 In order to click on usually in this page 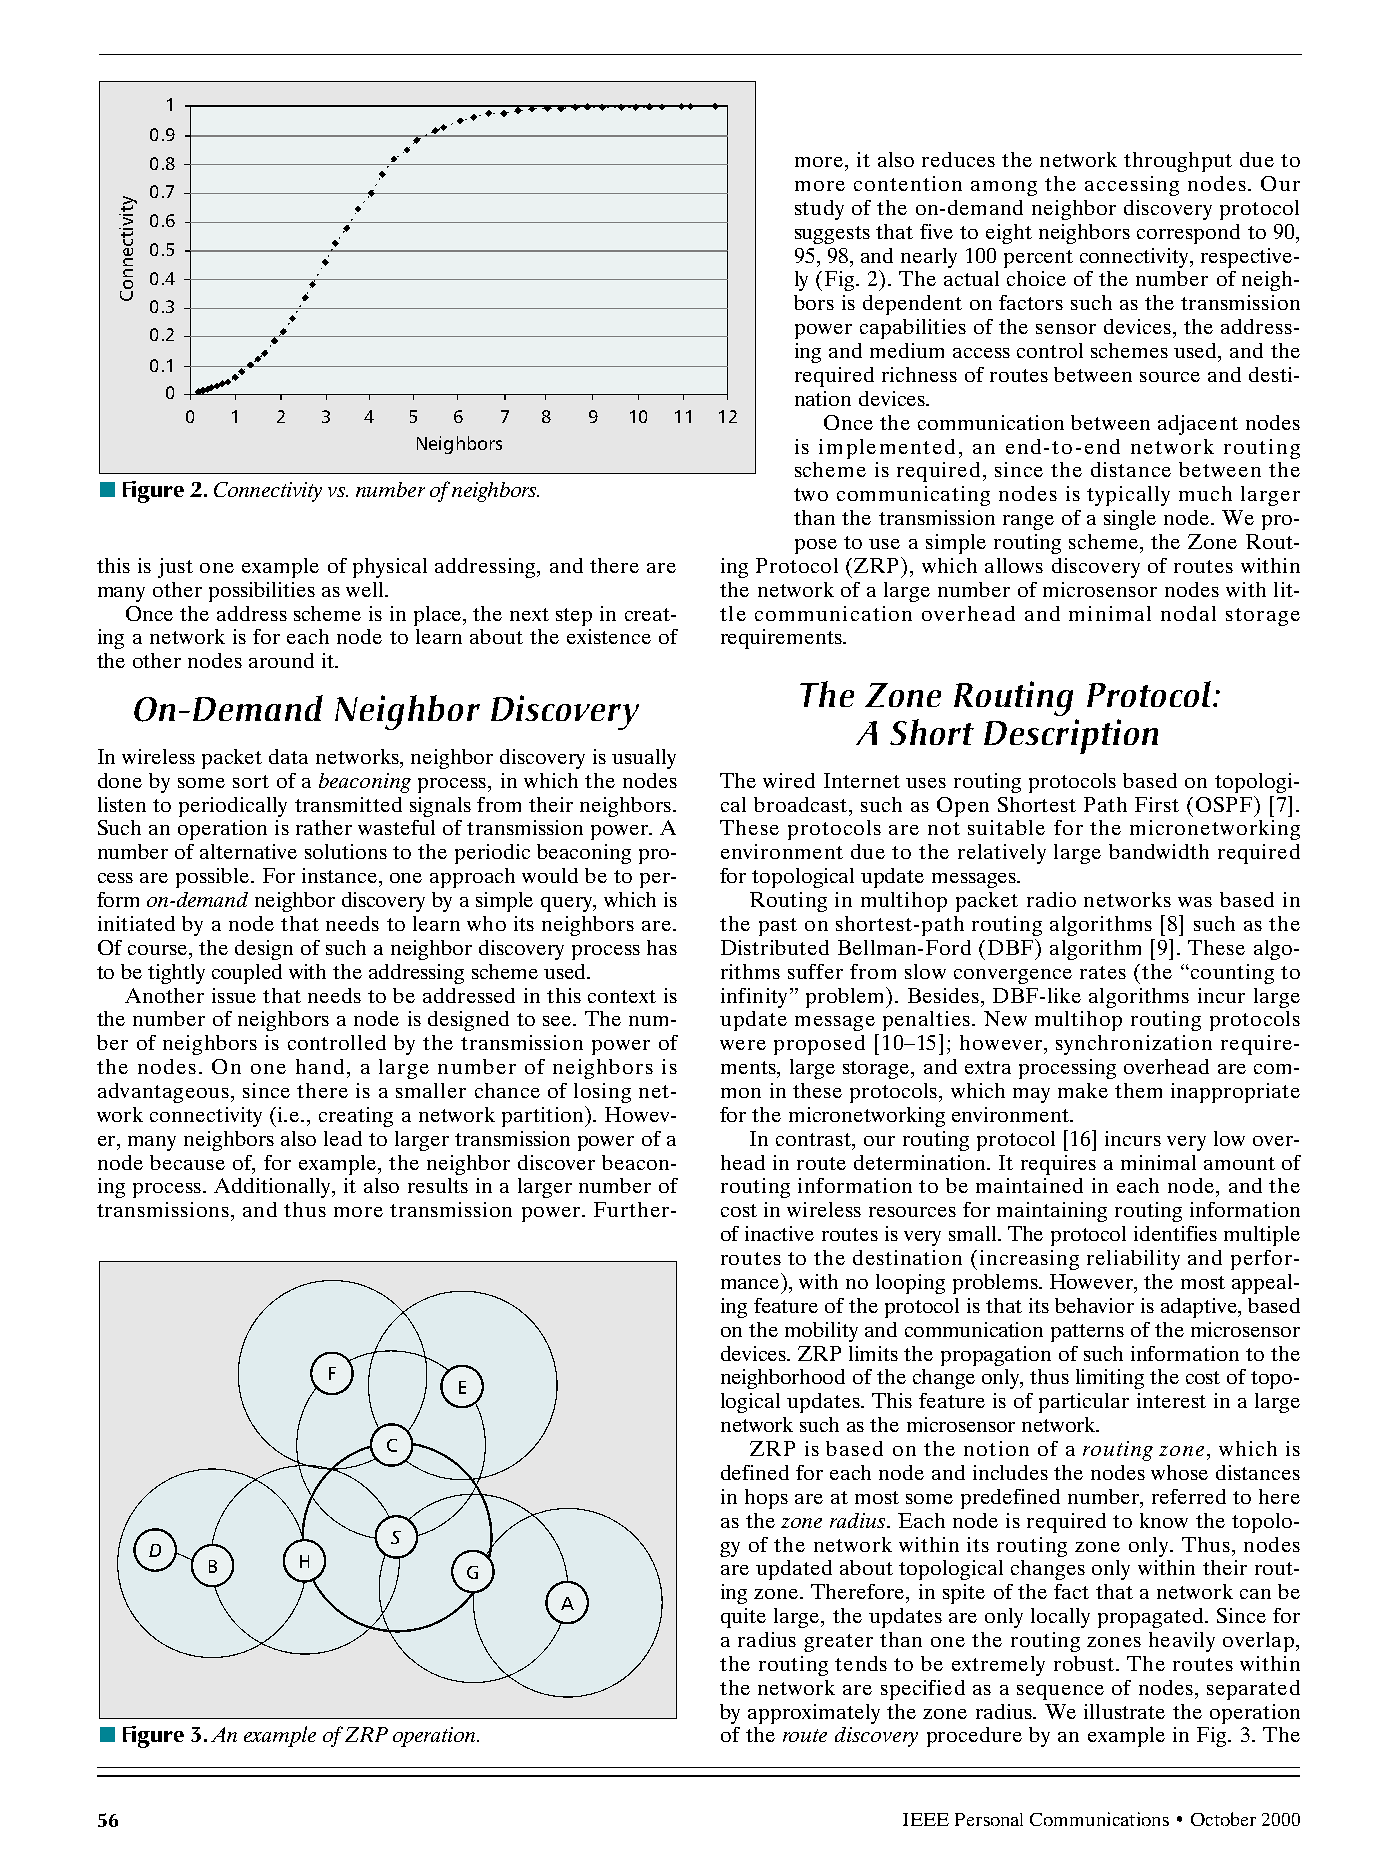, I will do `click(644, 759)`.
